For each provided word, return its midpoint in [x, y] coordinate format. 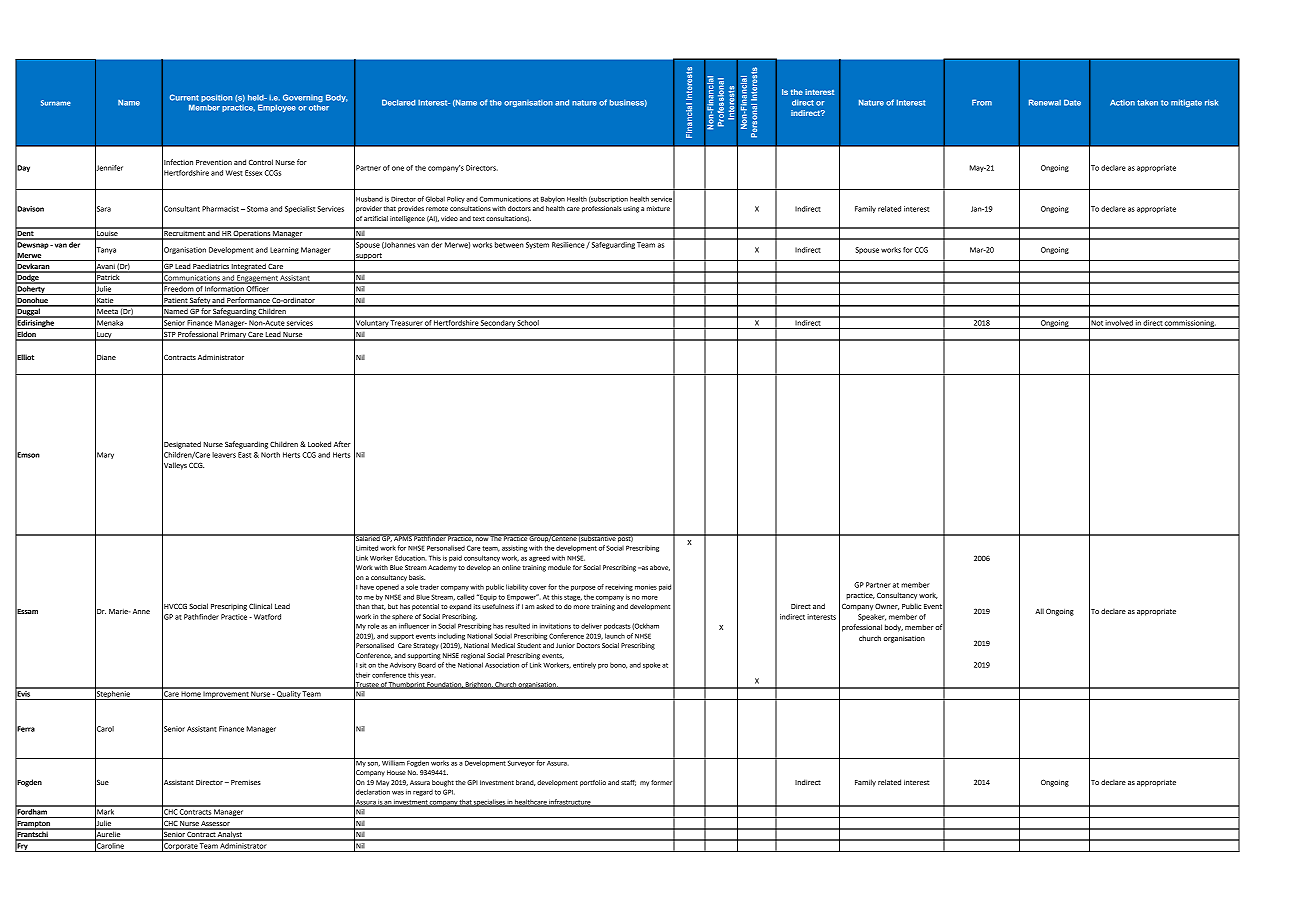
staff [628, 783]
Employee [277, 108]
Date [1072, 102]
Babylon [553, 199]
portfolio [593, 783]
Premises [246, 782]
